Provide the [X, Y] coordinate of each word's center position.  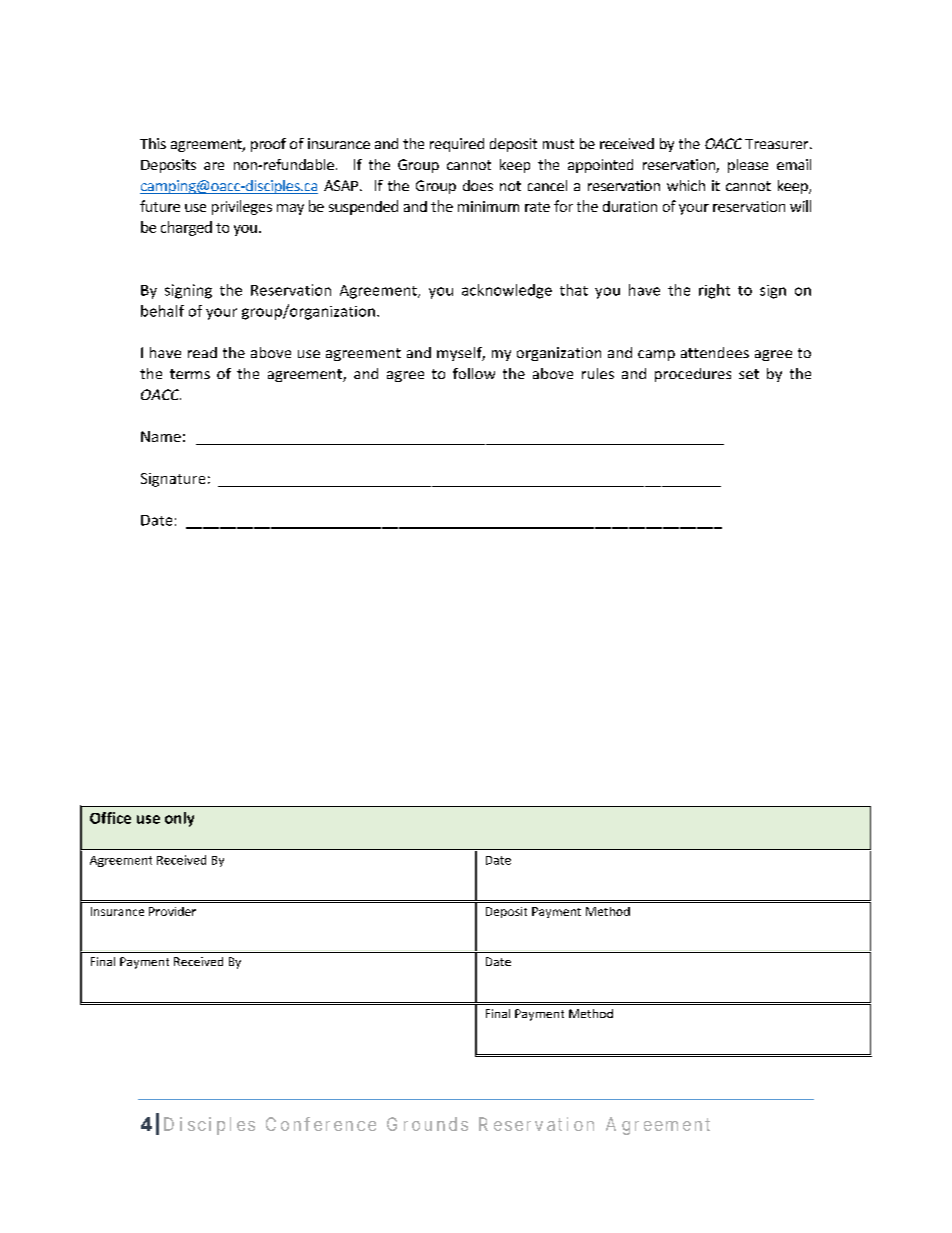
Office [110, 818]
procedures [693, 375]
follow [474, 373]
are [214, 166]
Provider [172, 911]
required [457, 145]
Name [161, 436]
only [179, 819]
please [748, 166]
